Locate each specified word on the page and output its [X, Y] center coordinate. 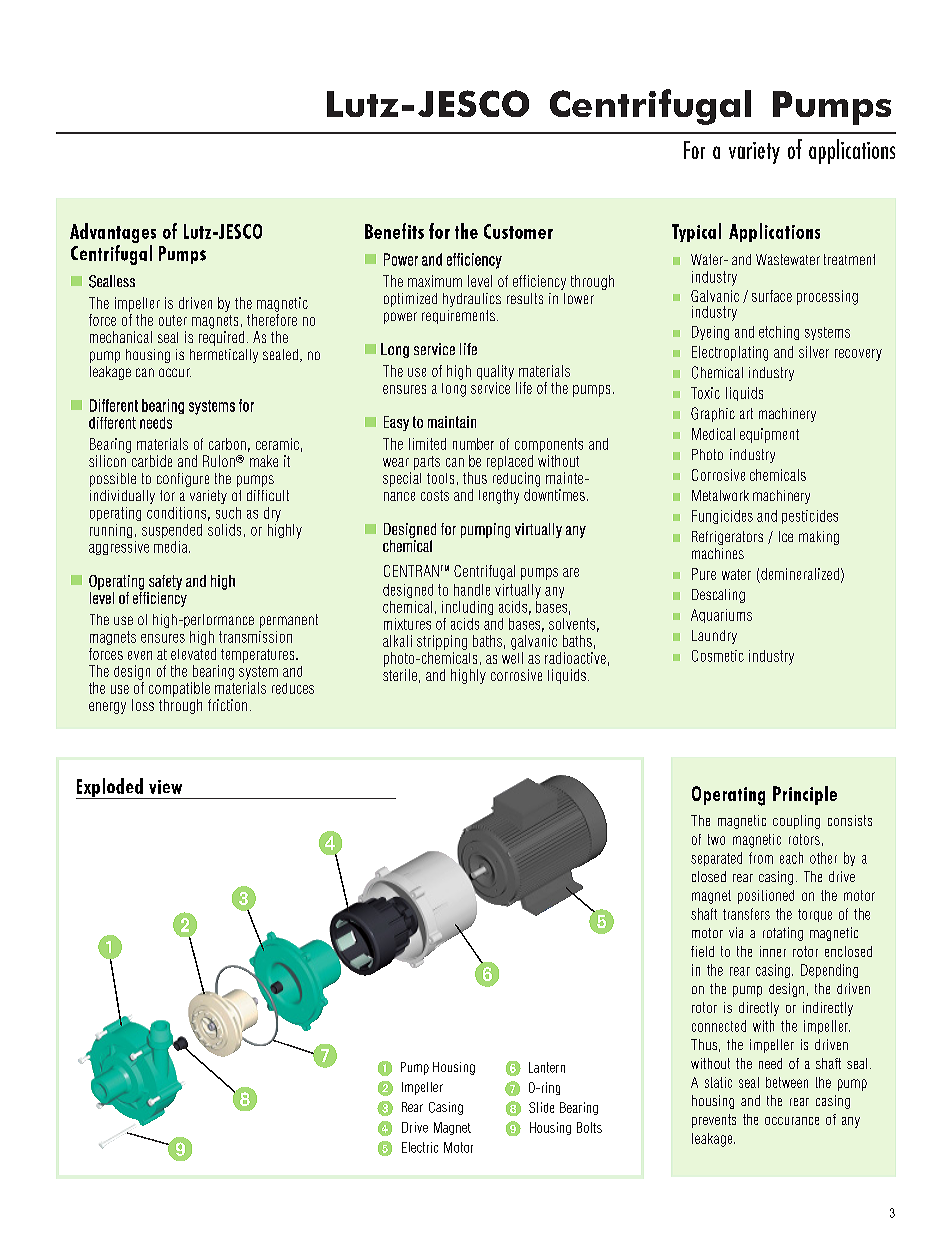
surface [772, 296]
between [787, 1082]
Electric [420, 1147]
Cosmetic [718, 656]
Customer [518, 231]
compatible [179, 689]
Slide [541, 1107]
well [512, 658]
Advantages [113, 234]
